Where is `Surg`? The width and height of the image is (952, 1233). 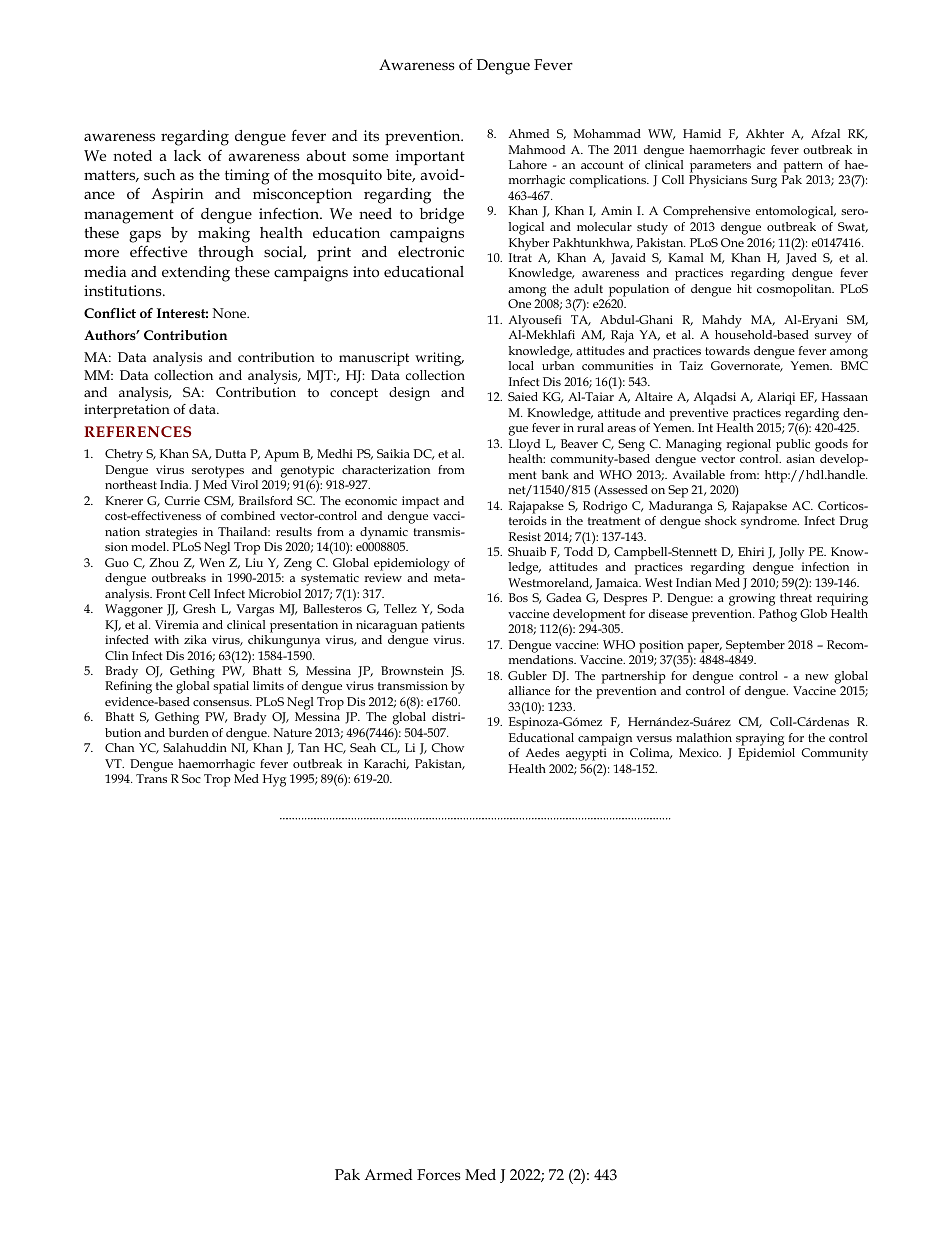 Surg is located at coordinates (764, 181).
